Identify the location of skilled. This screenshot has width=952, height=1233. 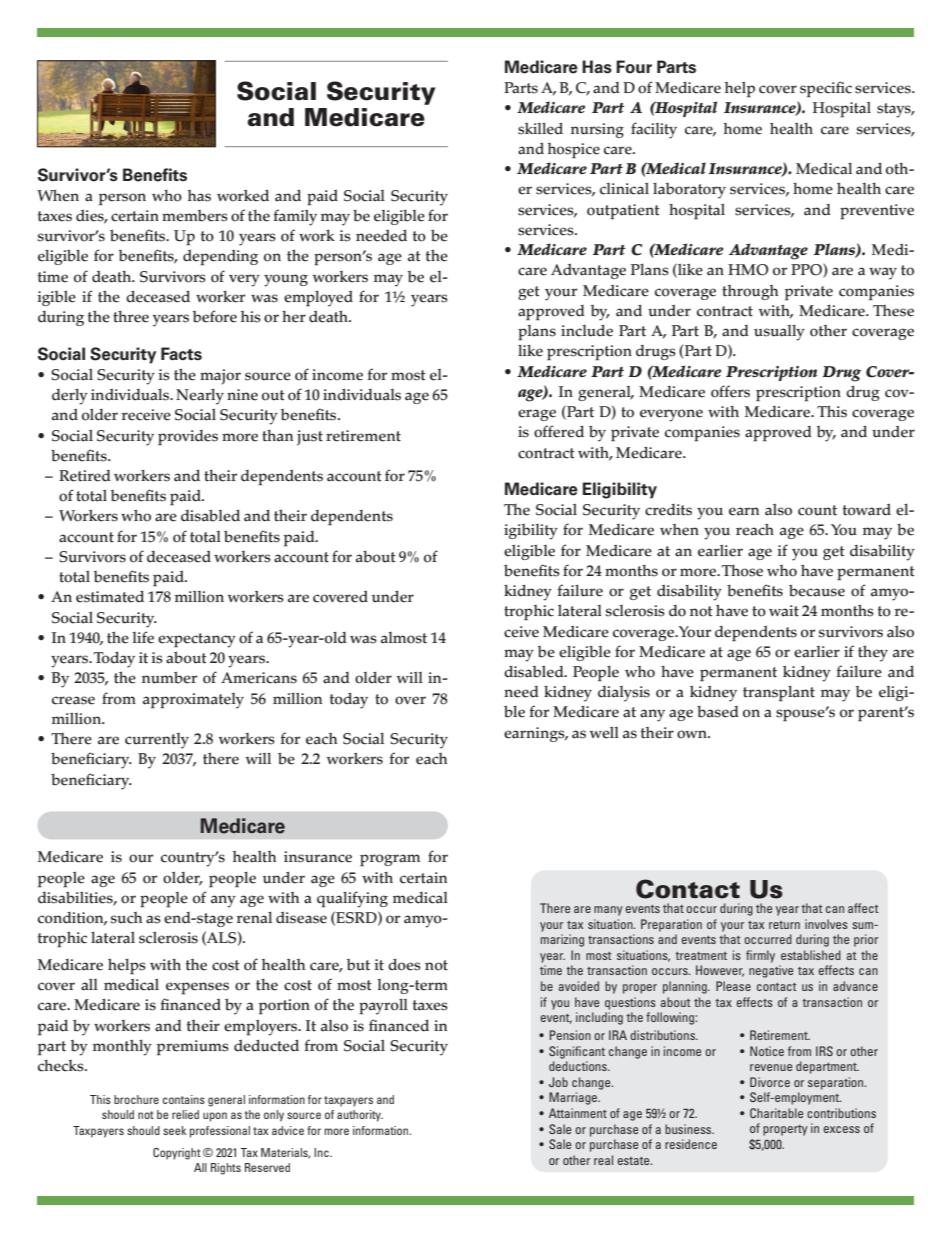
(540, 128).
